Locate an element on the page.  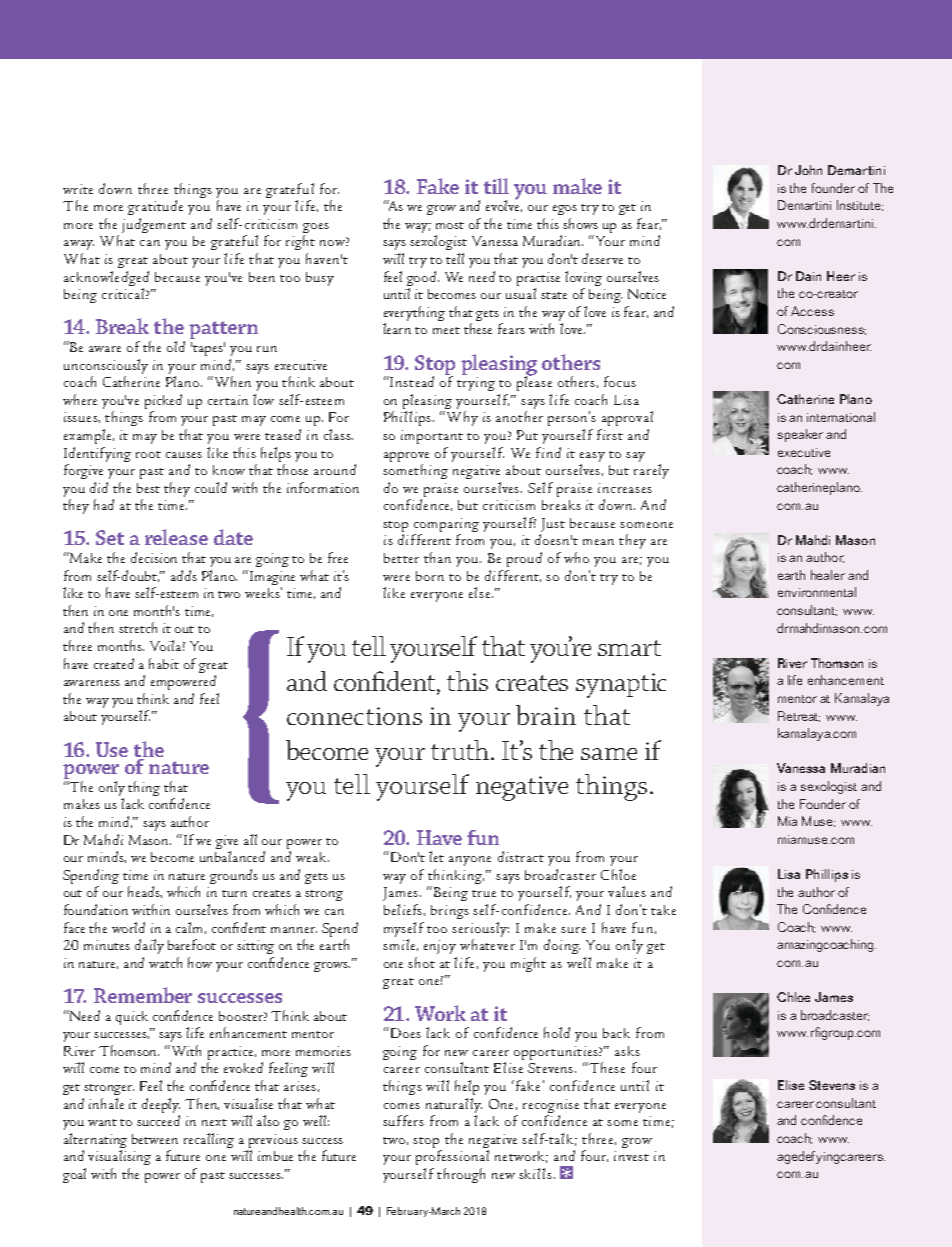
gratitude is located at coordinates (155, 207).
